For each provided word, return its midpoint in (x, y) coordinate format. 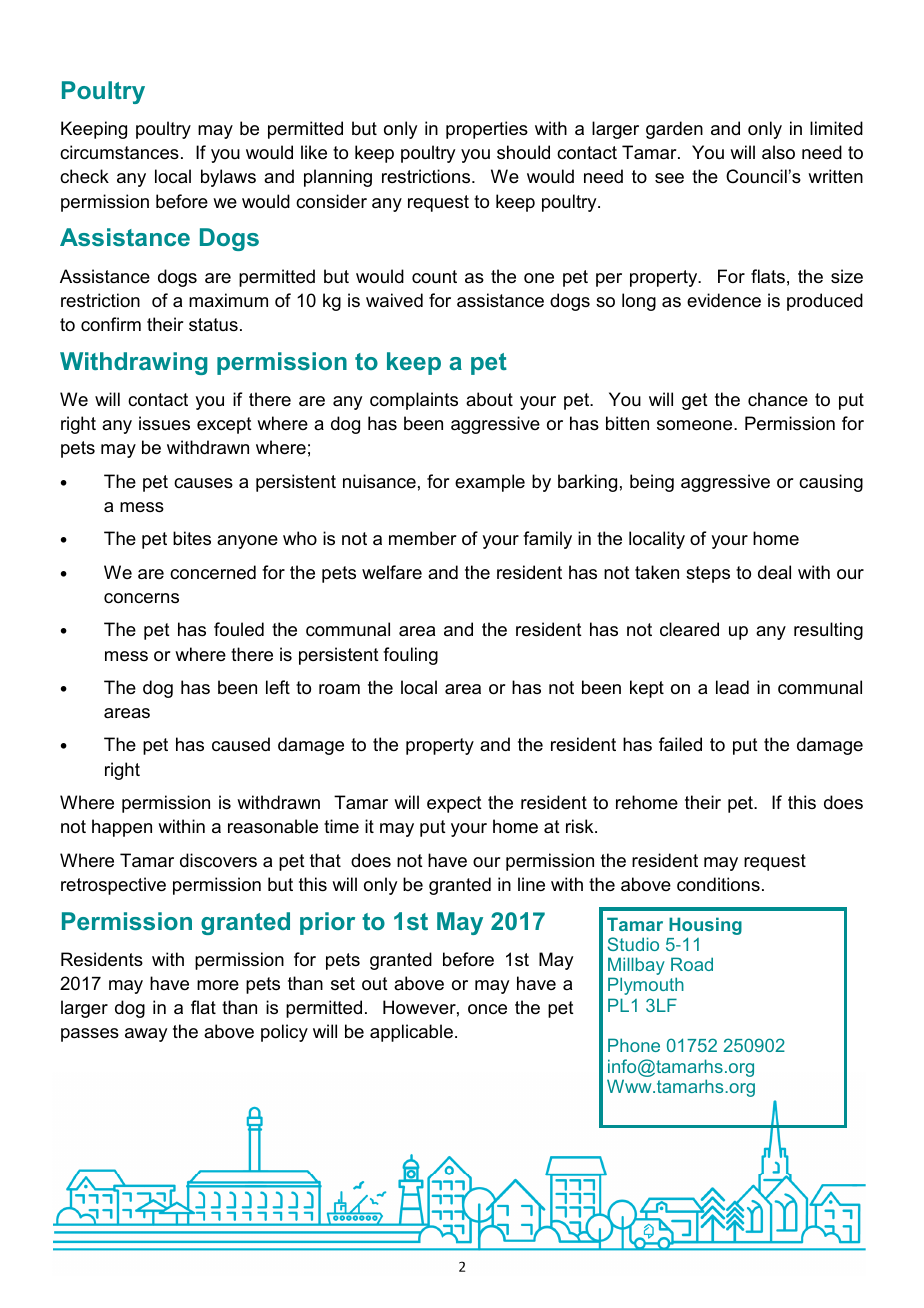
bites (192, 538)
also (778, 152)
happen (122, 828)
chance (778, 399)
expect (454, 804)
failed (680, 744)
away (146, 1035)
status (213, 324)
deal (774, 572)
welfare (392, 572)
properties (487, 130)
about (489, 399)
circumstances (119, 152)
